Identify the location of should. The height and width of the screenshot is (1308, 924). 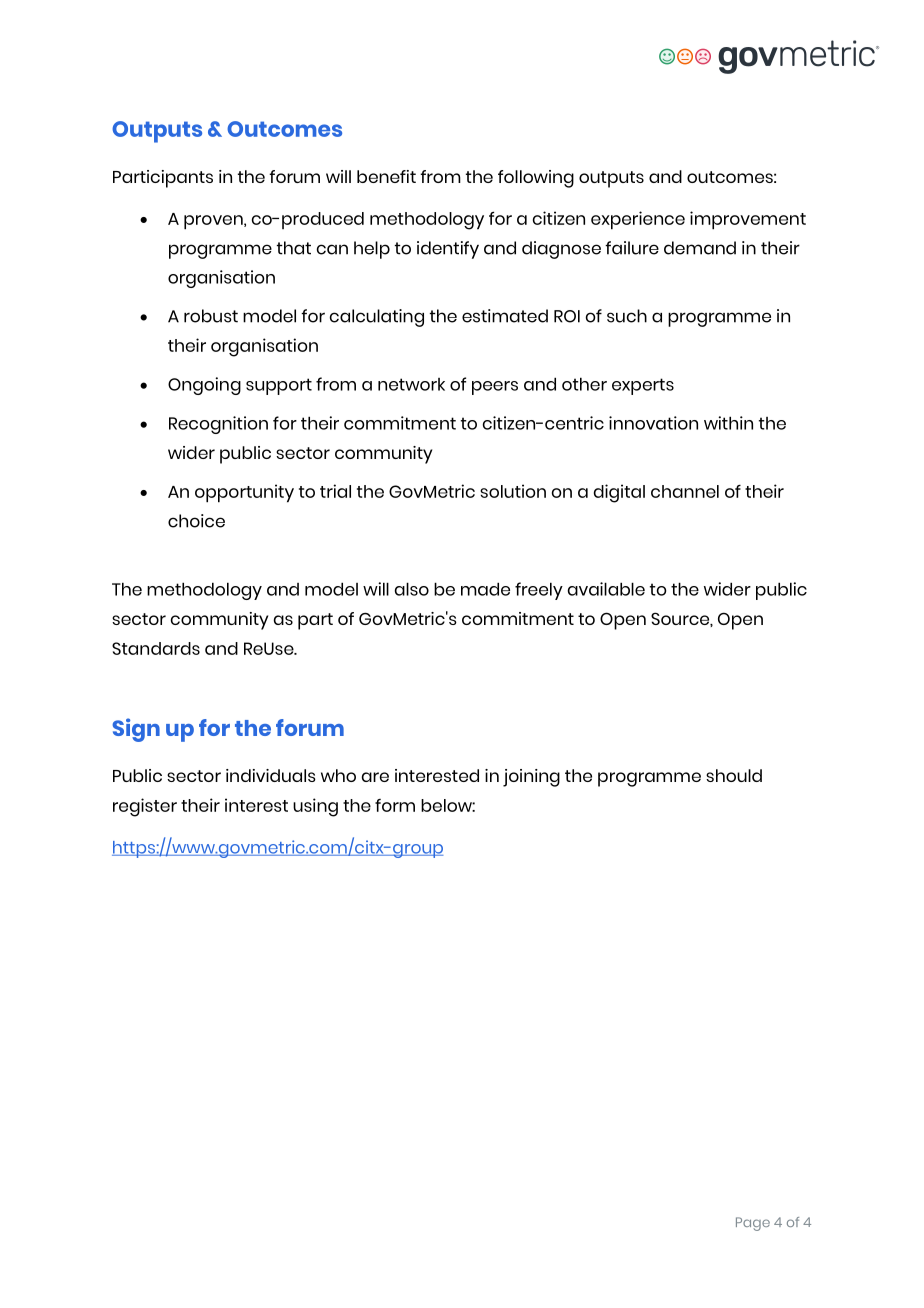
(734, 775).
